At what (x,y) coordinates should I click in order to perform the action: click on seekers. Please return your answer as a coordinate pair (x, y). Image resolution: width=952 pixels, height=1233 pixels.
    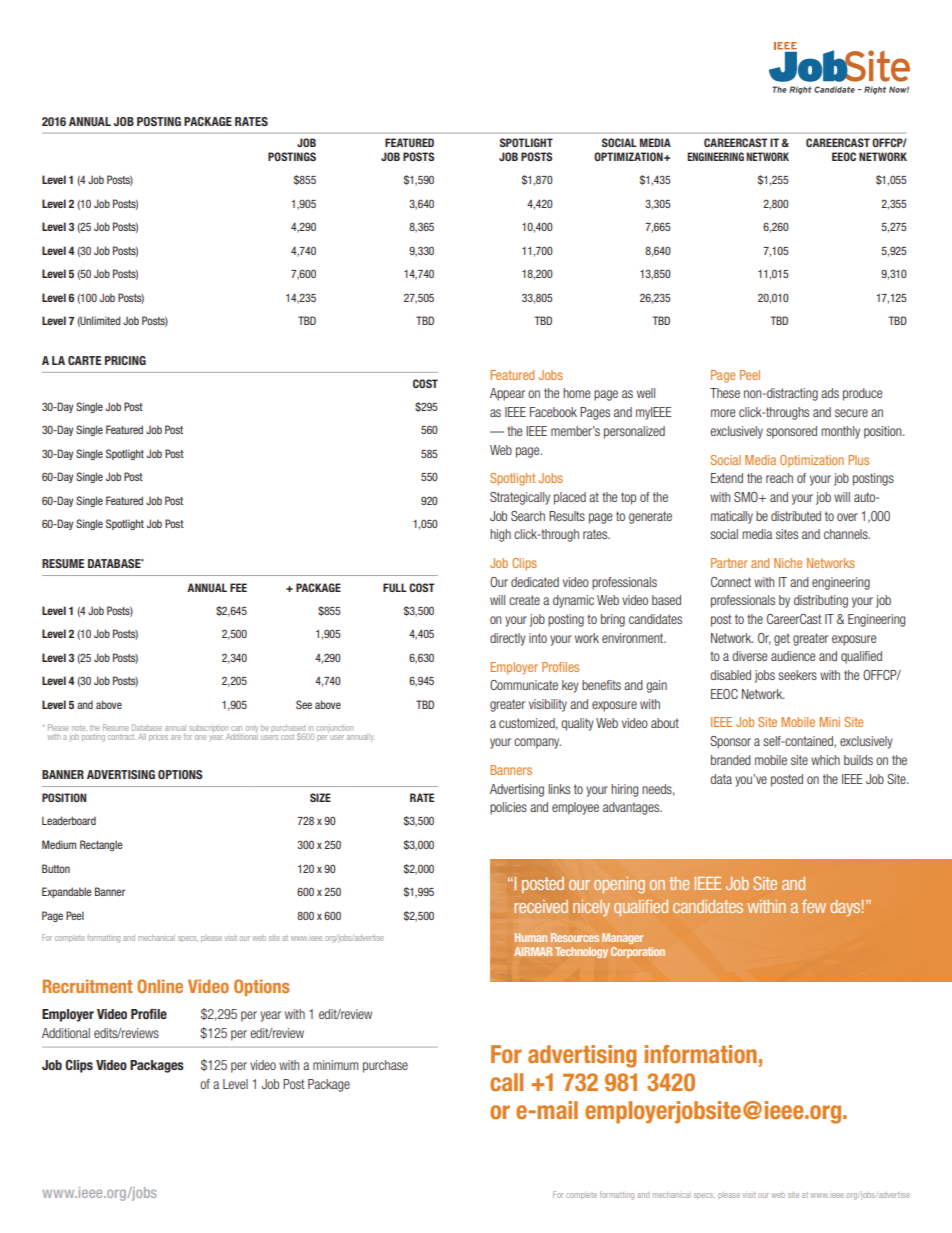
    Looking at the image, I should click on (797, 675).
